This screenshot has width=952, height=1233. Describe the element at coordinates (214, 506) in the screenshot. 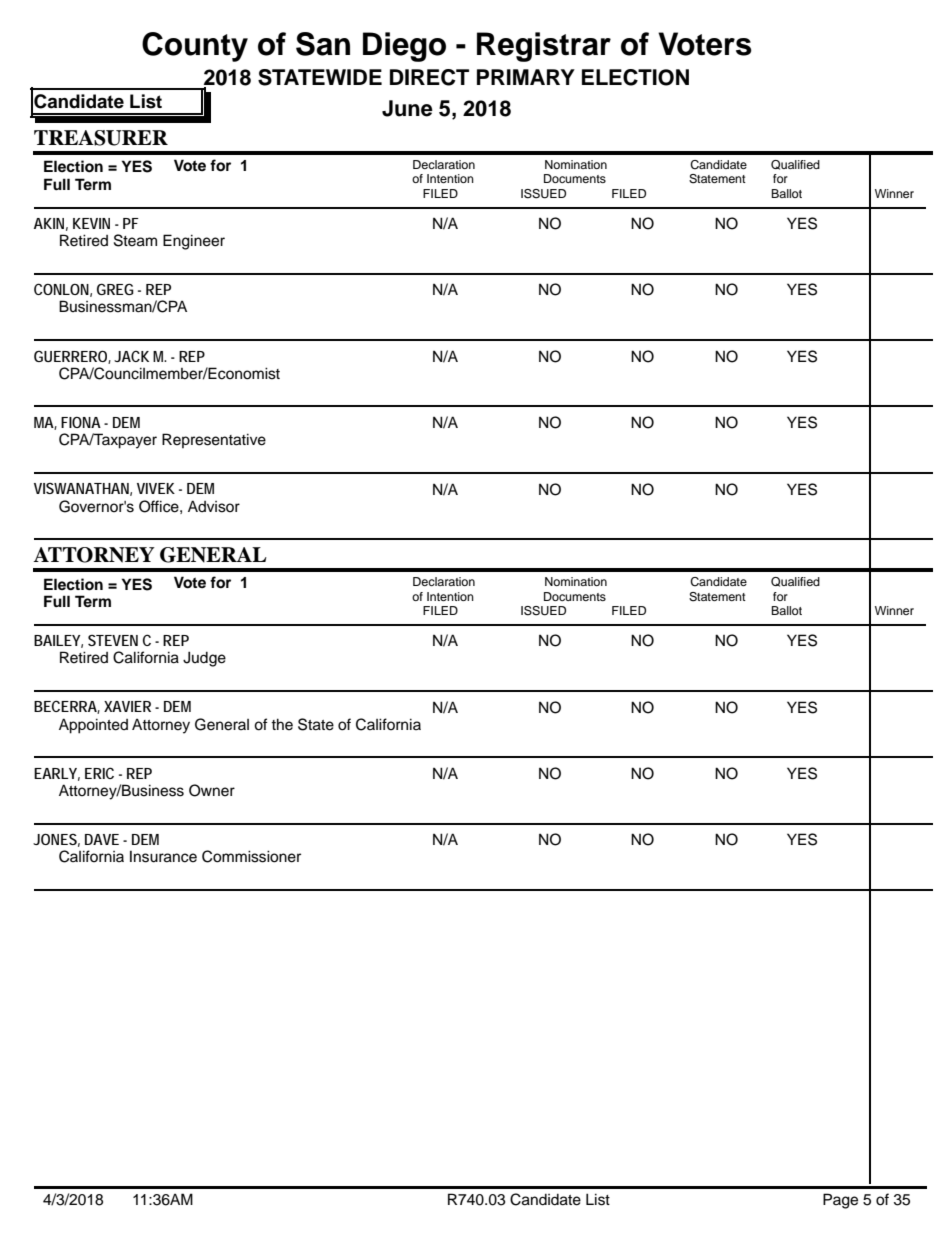

I see `Advisor` at that location.
